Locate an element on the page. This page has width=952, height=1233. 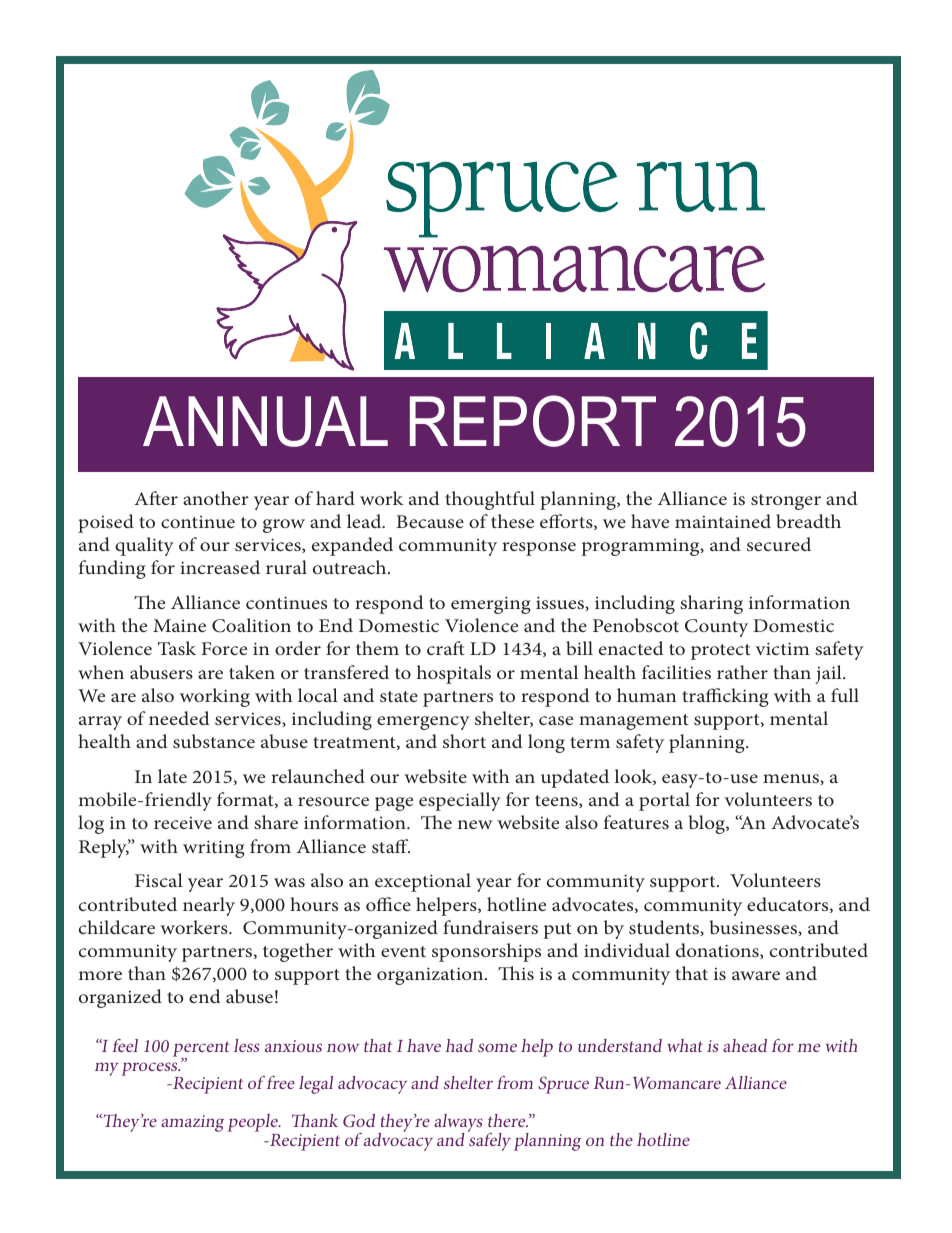
more is located at coordinates (100, 975).
